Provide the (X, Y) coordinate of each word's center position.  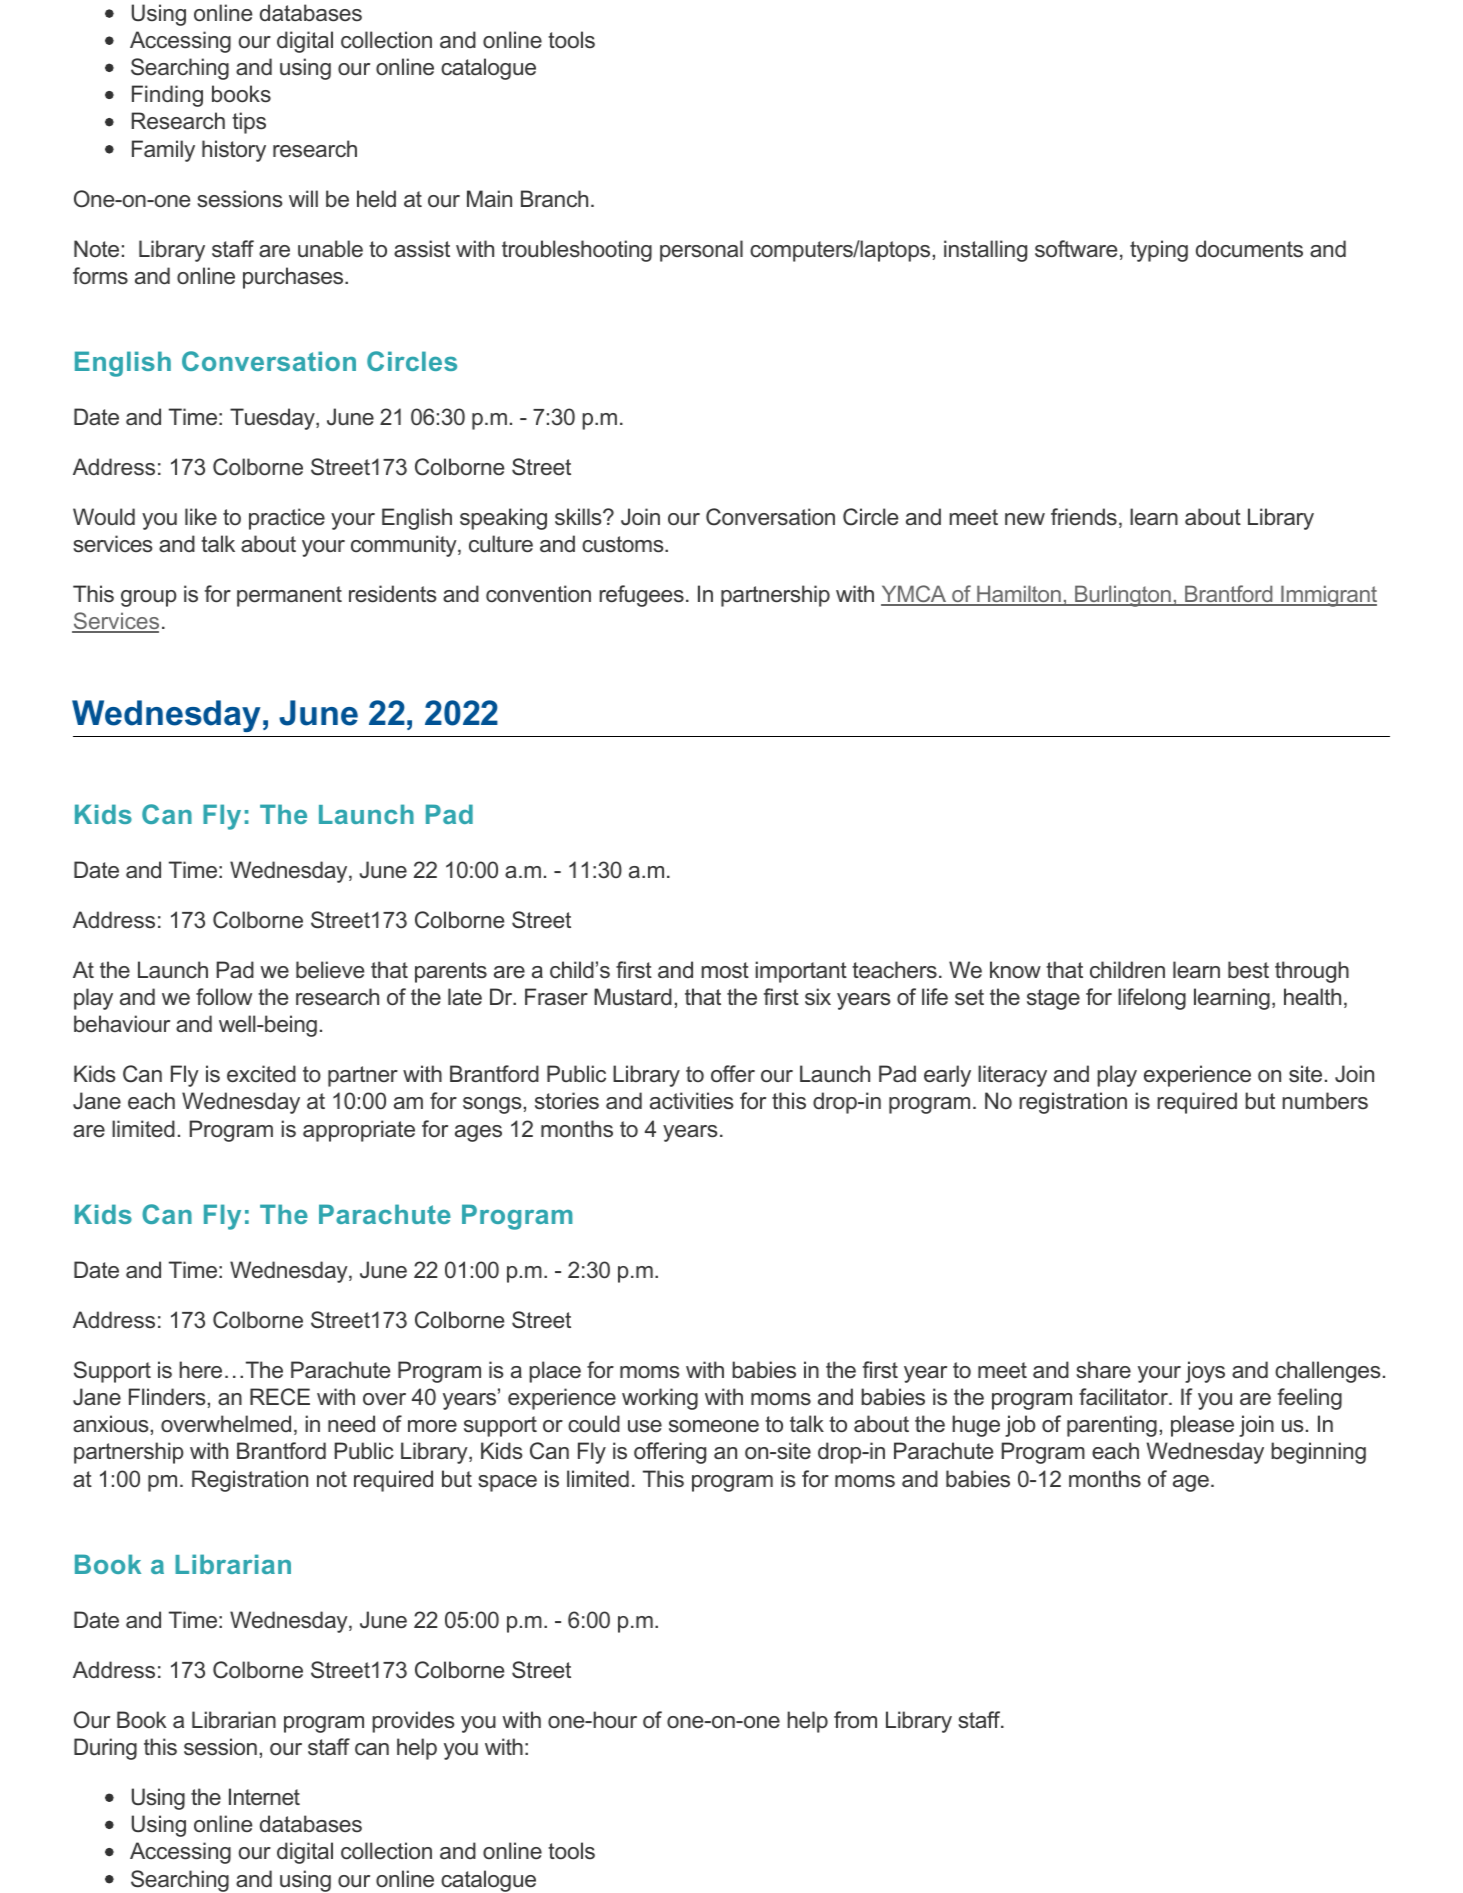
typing (1159, 251)
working (660, 1399)
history (234, 151)
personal (701, 251)
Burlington (1123, 596)
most (725, 970)
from (855, 1720)
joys (1205, 1372)
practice (287, 519)
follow (224, 997)
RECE (280, 1397)
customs (624, 544)
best (1248, 970)
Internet (264, 1797)
